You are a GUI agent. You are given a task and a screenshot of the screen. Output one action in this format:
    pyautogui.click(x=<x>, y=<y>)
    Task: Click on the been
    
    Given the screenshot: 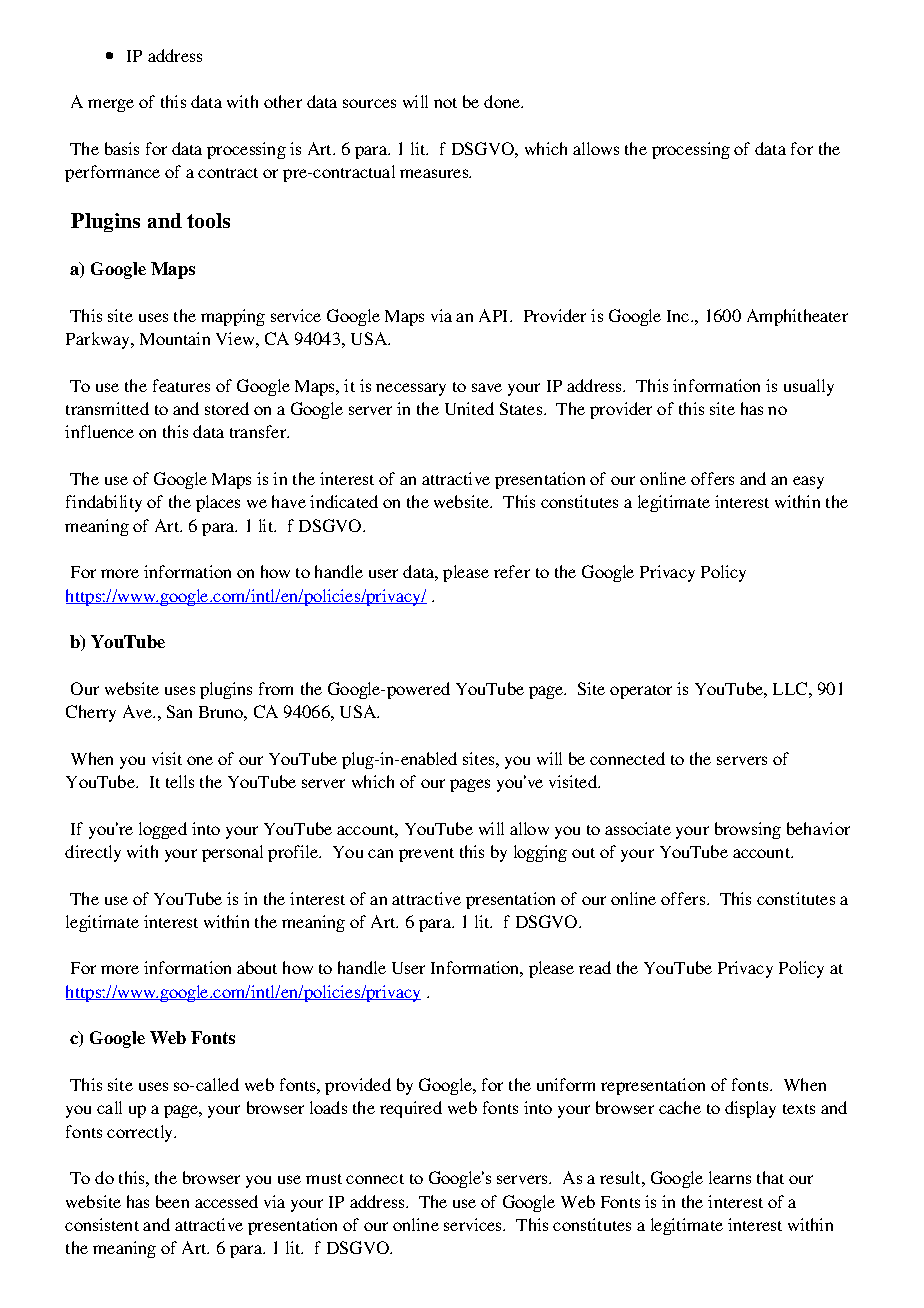 What is the action you would take?
    pyautogui.click(x=172, y=1201)
